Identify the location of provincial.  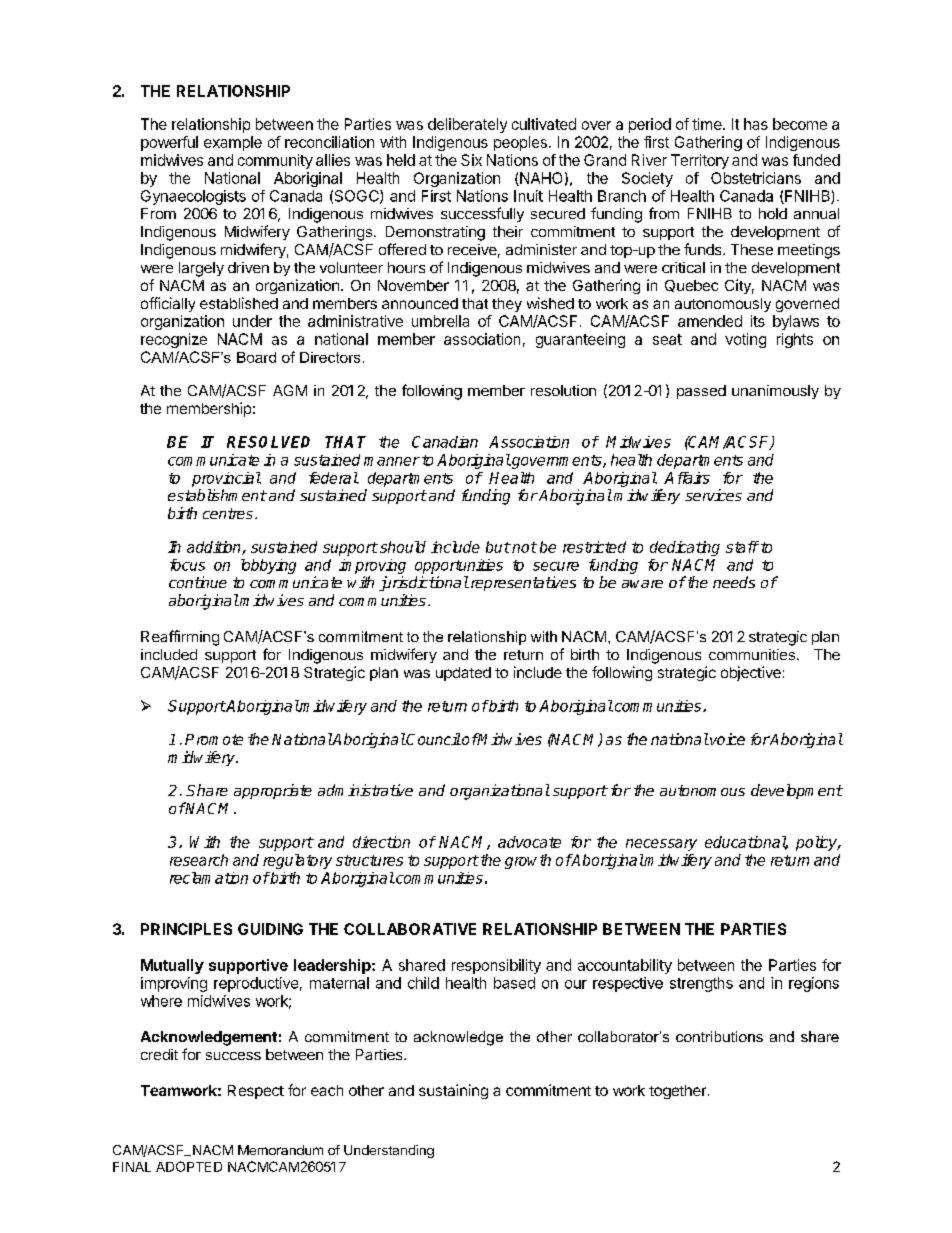
(226, 479).
